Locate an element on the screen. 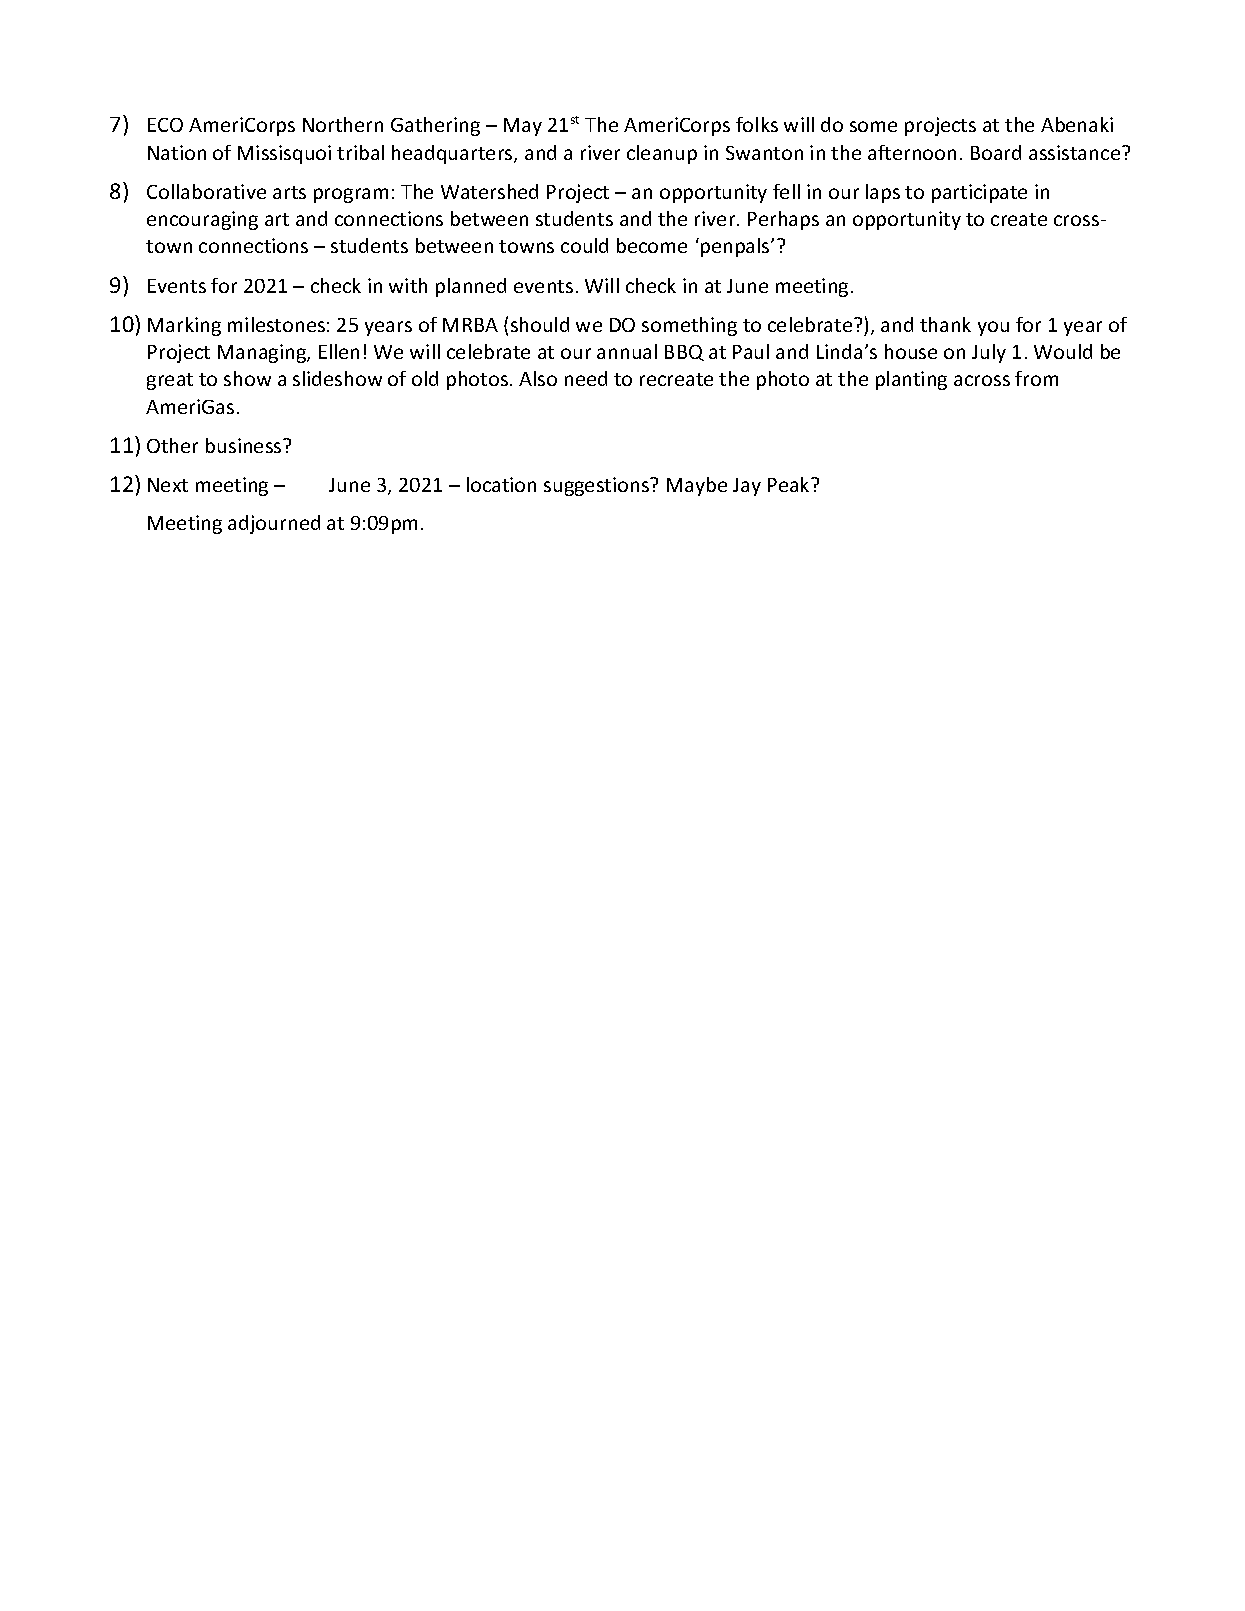 The image size is (1245, 1611). encouraging is located at coordinates (202, 220).
